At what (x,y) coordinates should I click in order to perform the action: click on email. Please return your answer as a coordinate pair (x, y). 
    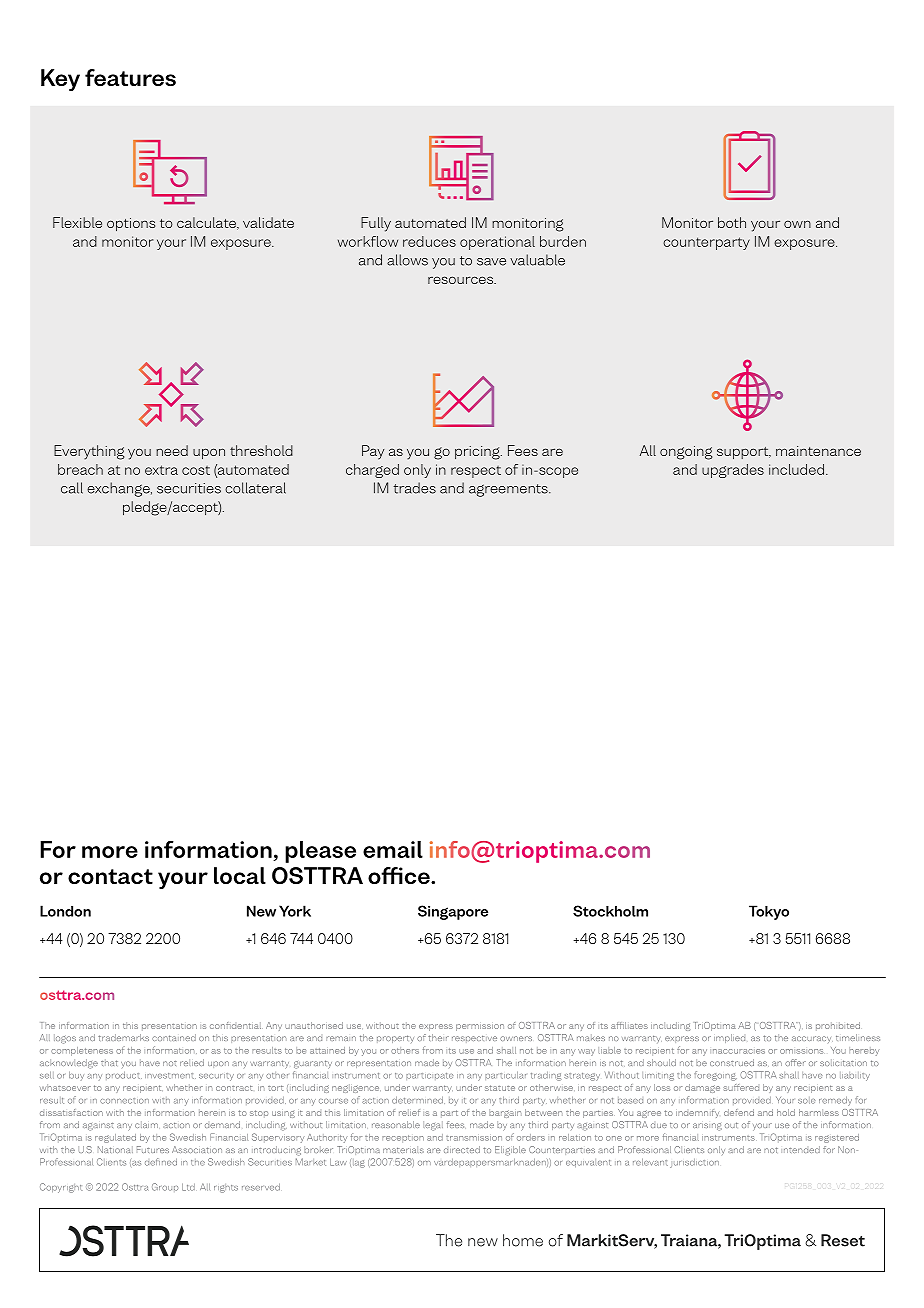
    Looking at the image, I should click on (393, 849).
